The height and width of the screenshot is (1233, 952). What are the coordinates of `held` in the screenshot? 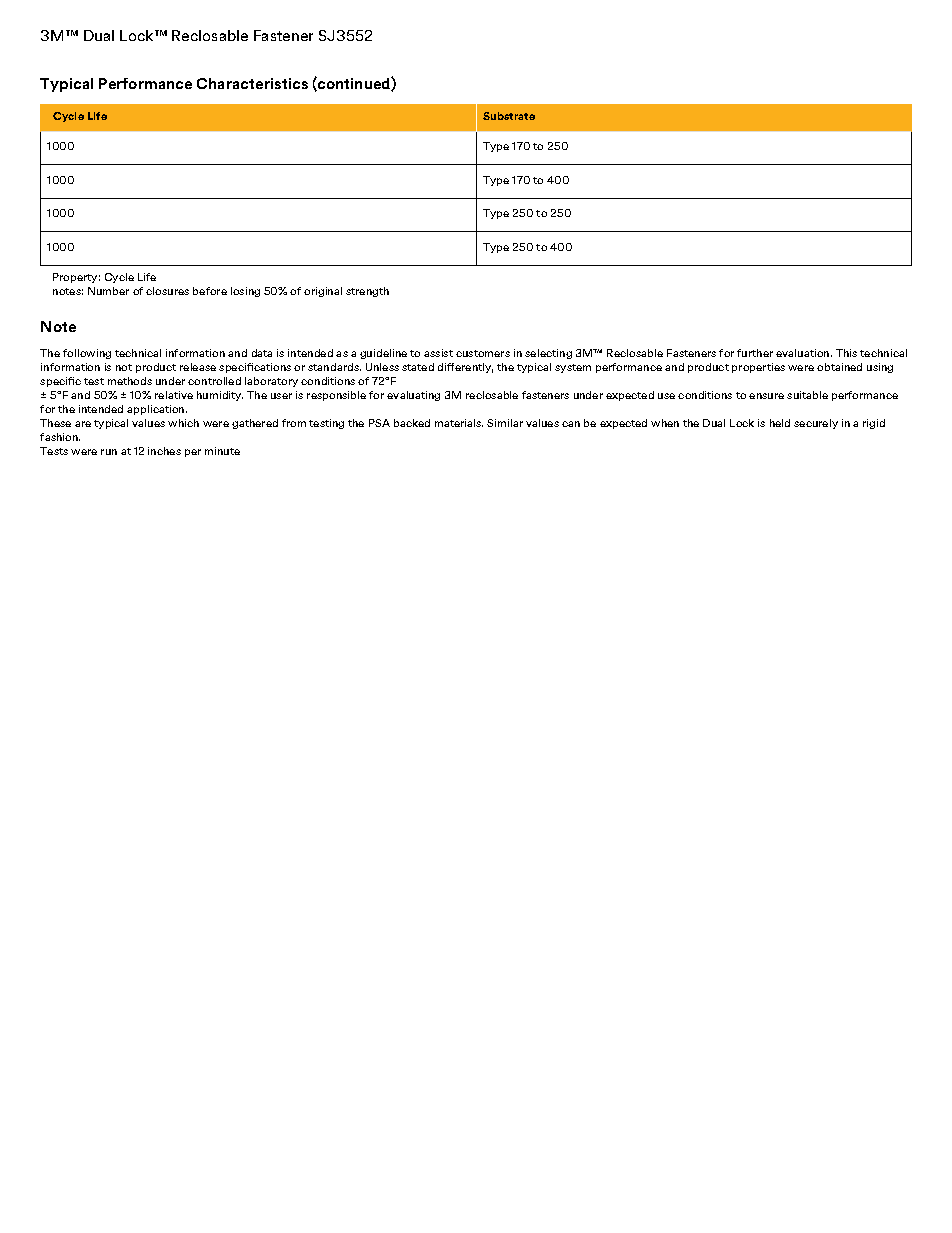 It's located at (780, 423).
